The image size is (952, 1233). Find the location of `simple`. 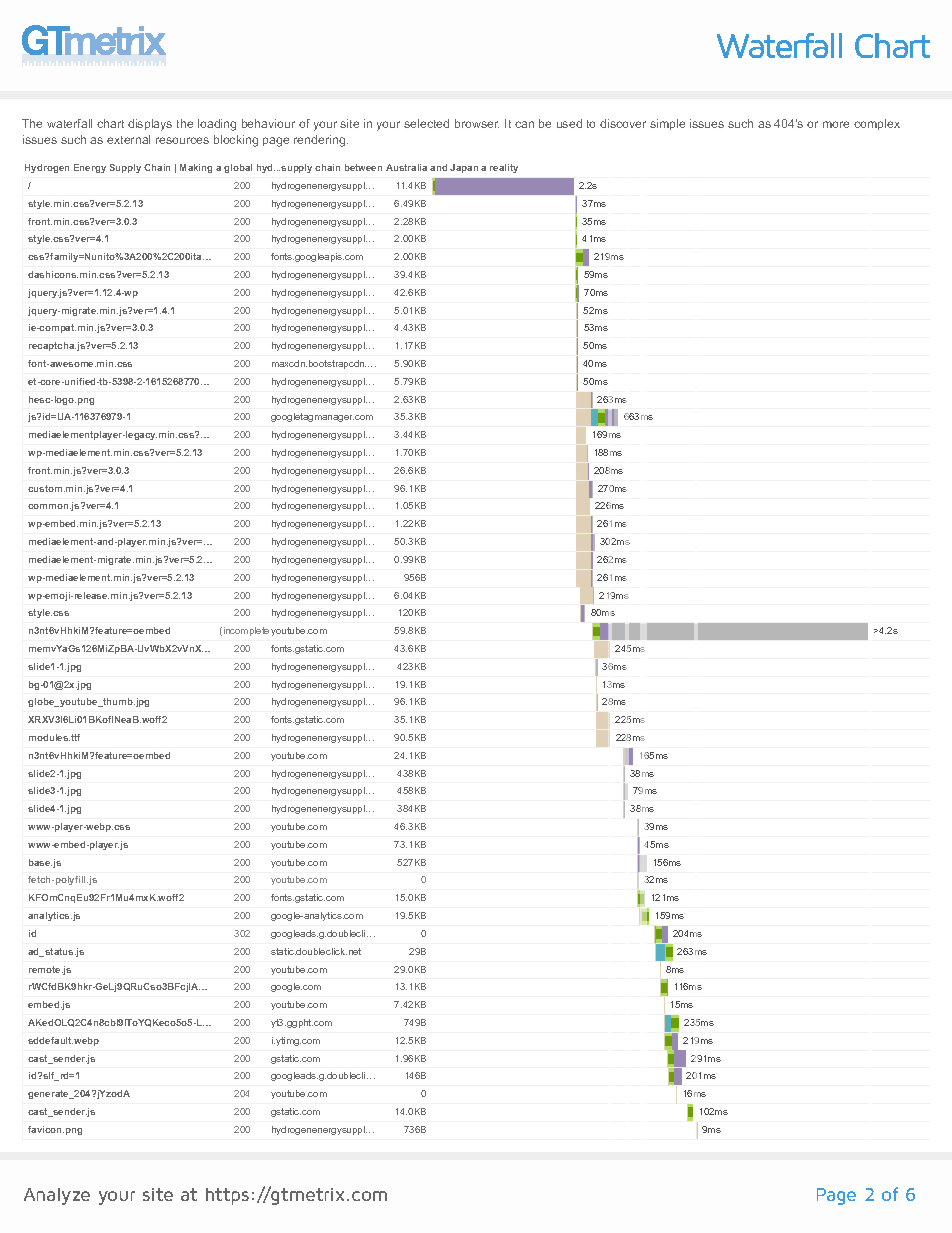

simple is located at coordinates (667, 124).
